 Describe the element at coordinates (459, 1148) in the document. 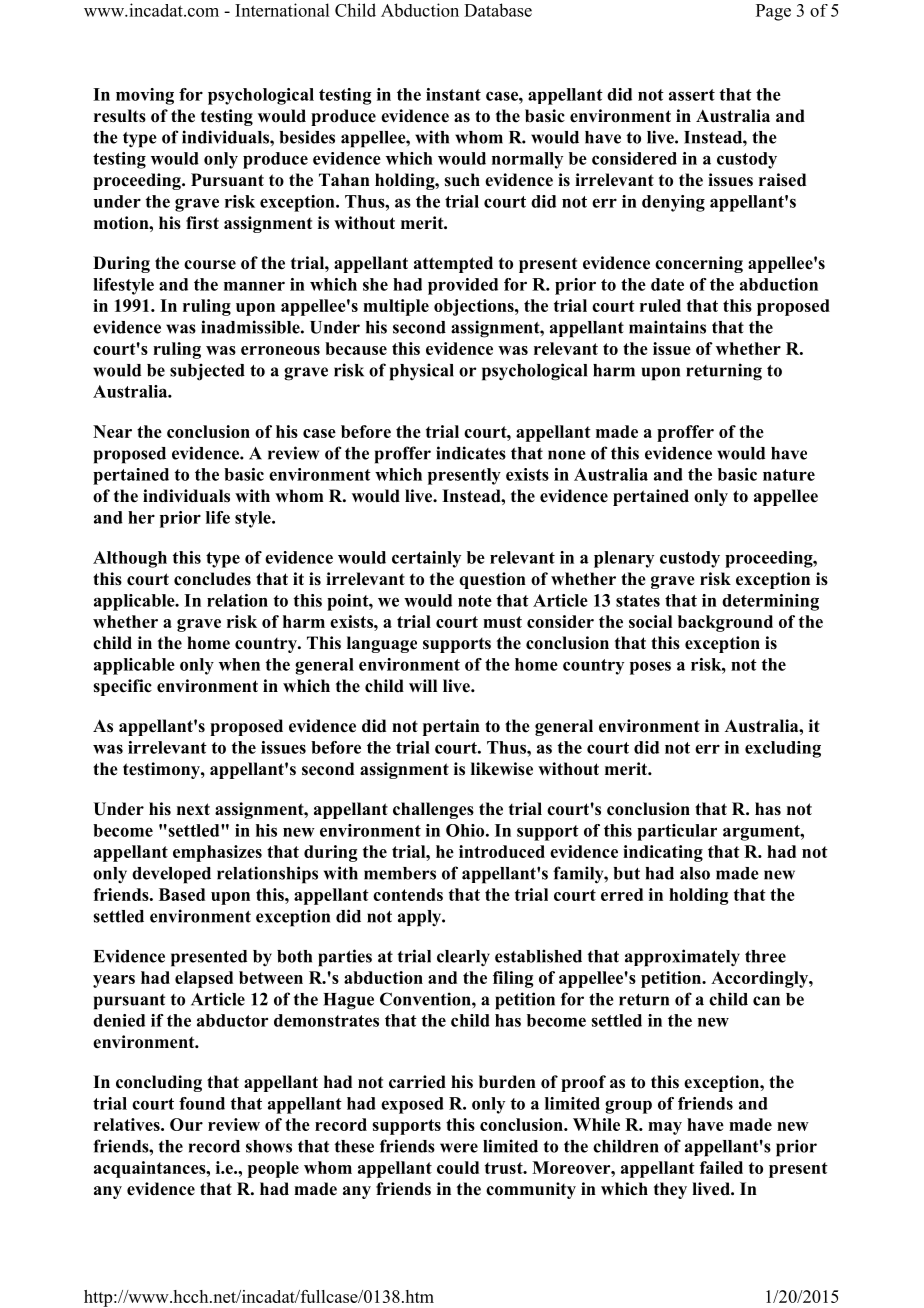

I see `were` at that location.
